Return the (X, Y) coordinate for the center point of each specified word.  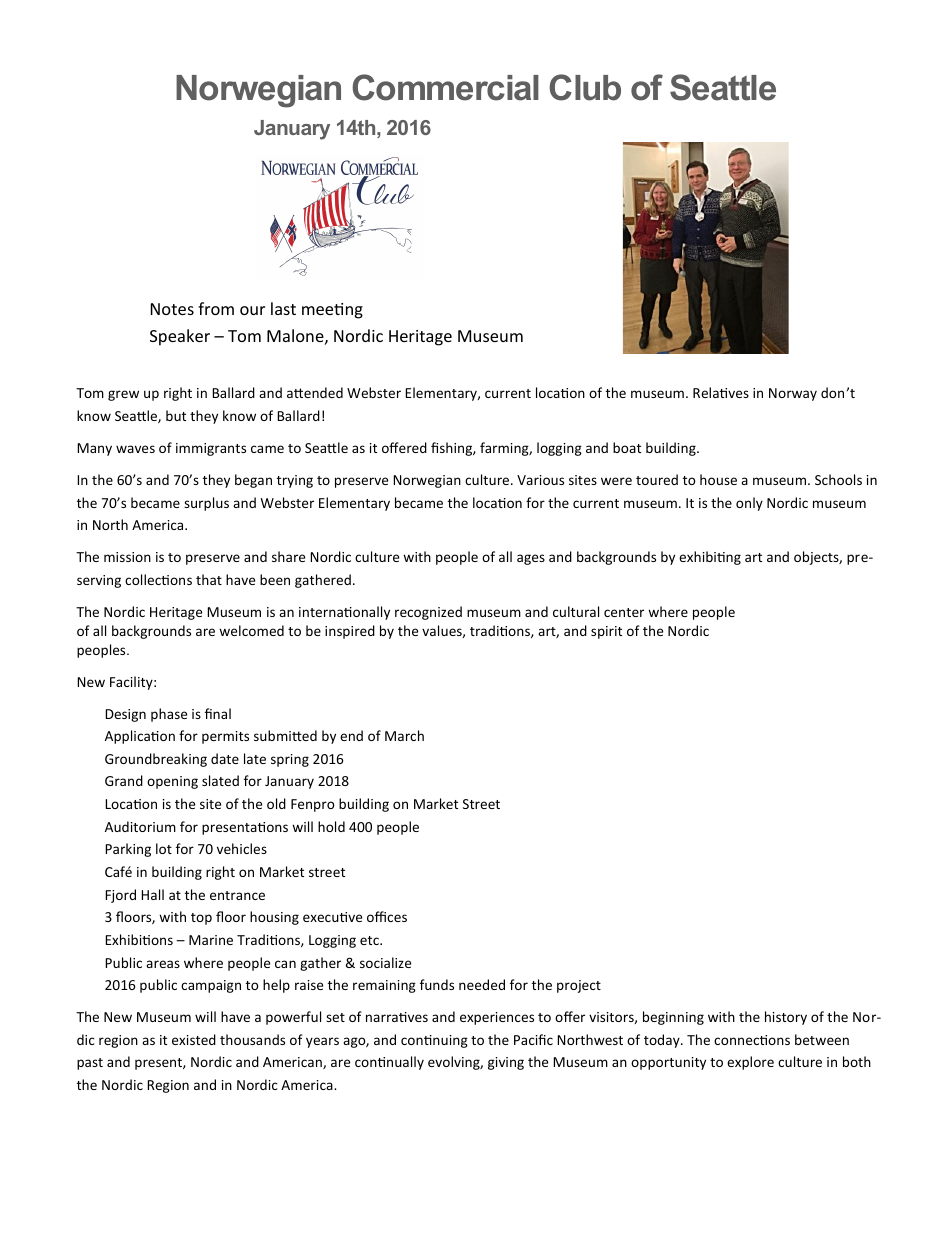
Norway (793, 394)
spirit (606, 632)
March (404, 735)
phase (169, 715)
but (176, 415)
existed (194, 1039)
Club (585, 87)
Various (540, 480)
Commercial (445, 87)
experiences (497, 1018)
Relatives (721, 392)
